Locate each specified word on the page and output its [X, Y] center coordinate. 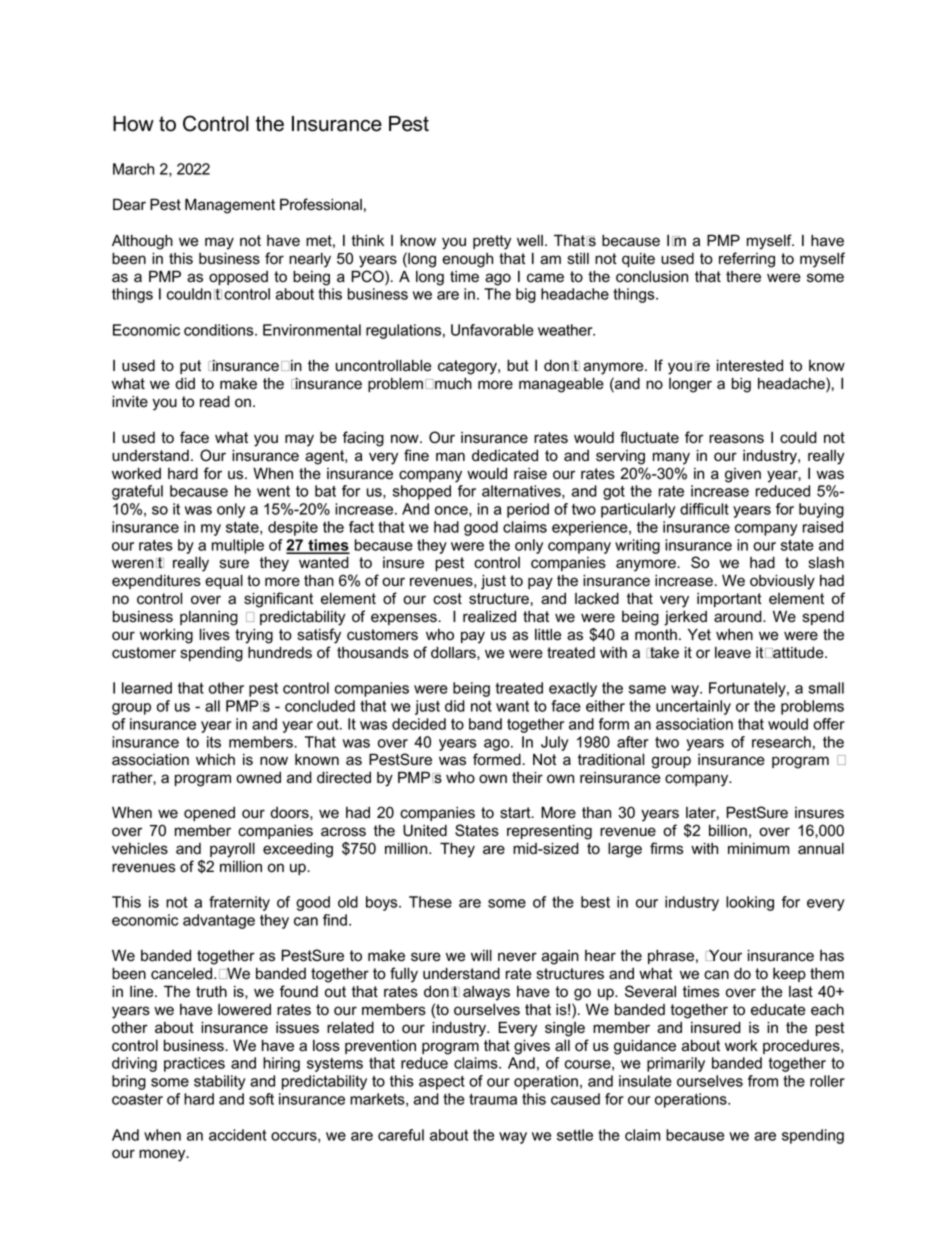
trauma [493, 1099]
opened [209, 814]
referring [747, 260]
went [273, 491]
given [743, 475]
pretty [492, 242]
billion [728, 830]
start [516, 813]
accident [237, 1135]
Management [230, 206]
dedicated [505, 455]
